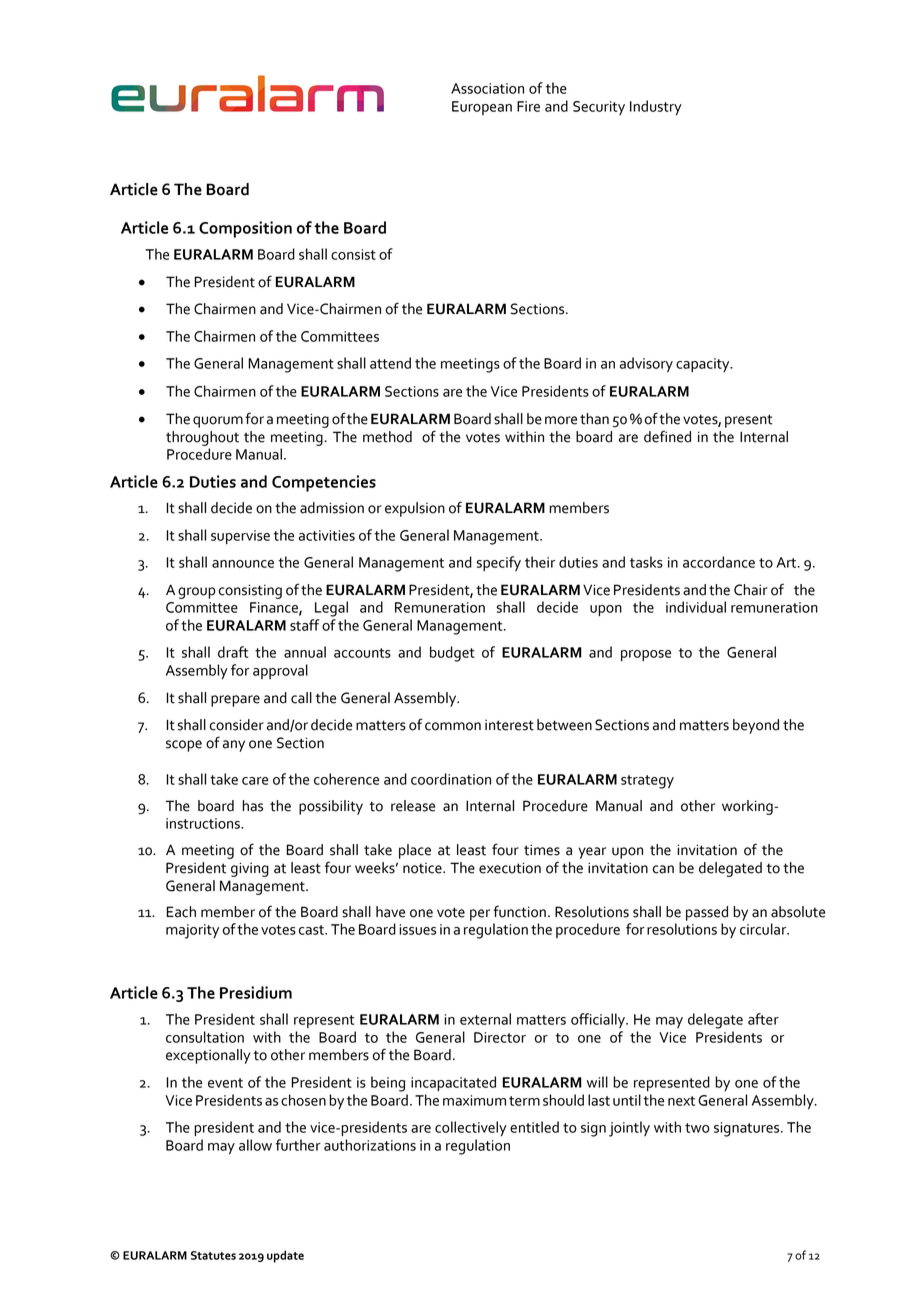 This screenshot has width=924, height=1308. Describe the element at coordinates (656, 107) in the screenshot. I see `Industry` at that location.
